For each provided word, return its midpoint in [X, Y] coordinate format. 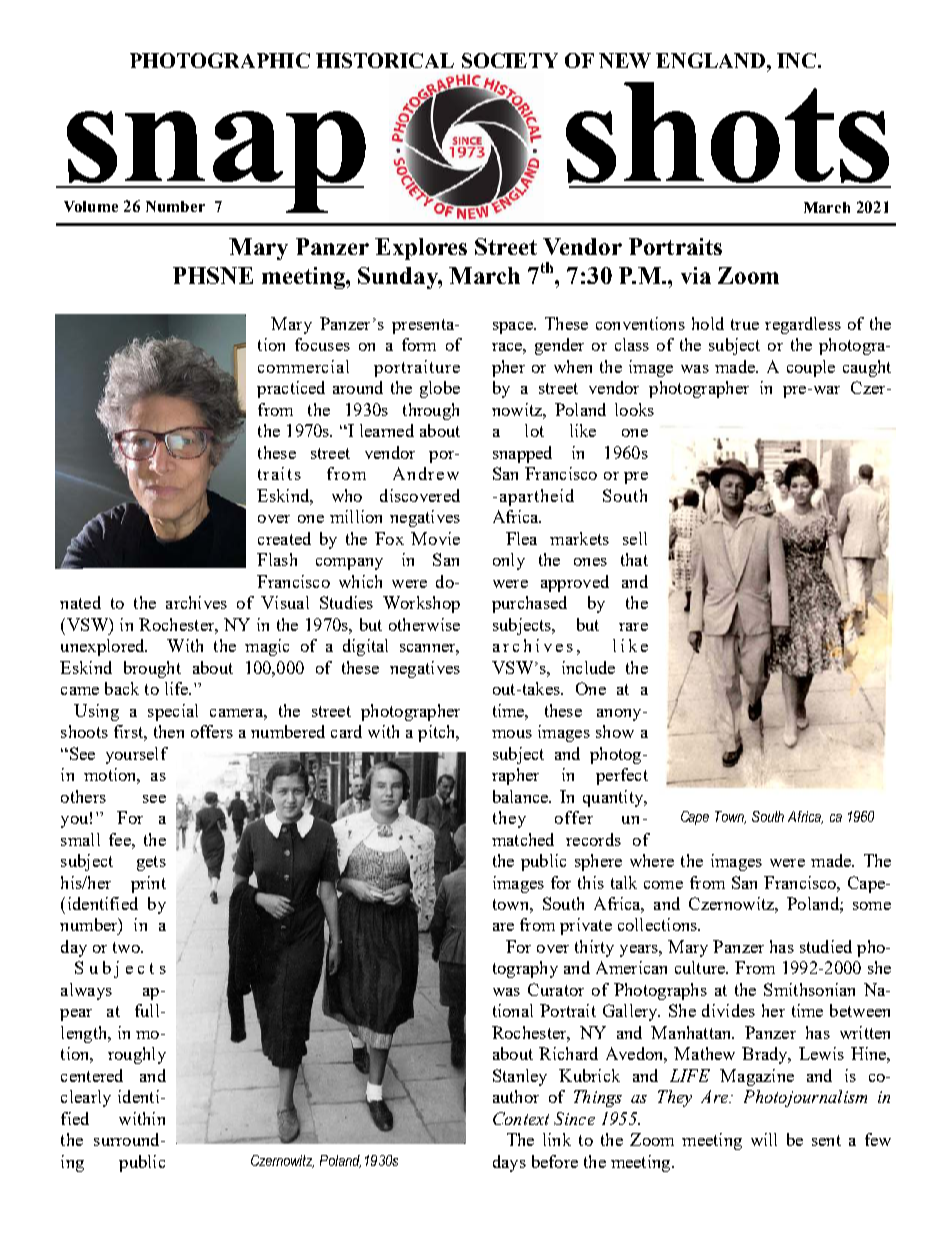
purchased [529, 604]
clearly [86, 1098]
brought [152, 669]
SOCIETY [510, 60]
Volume [91, 206]
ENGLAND [712, 60]
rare [633, 627]
